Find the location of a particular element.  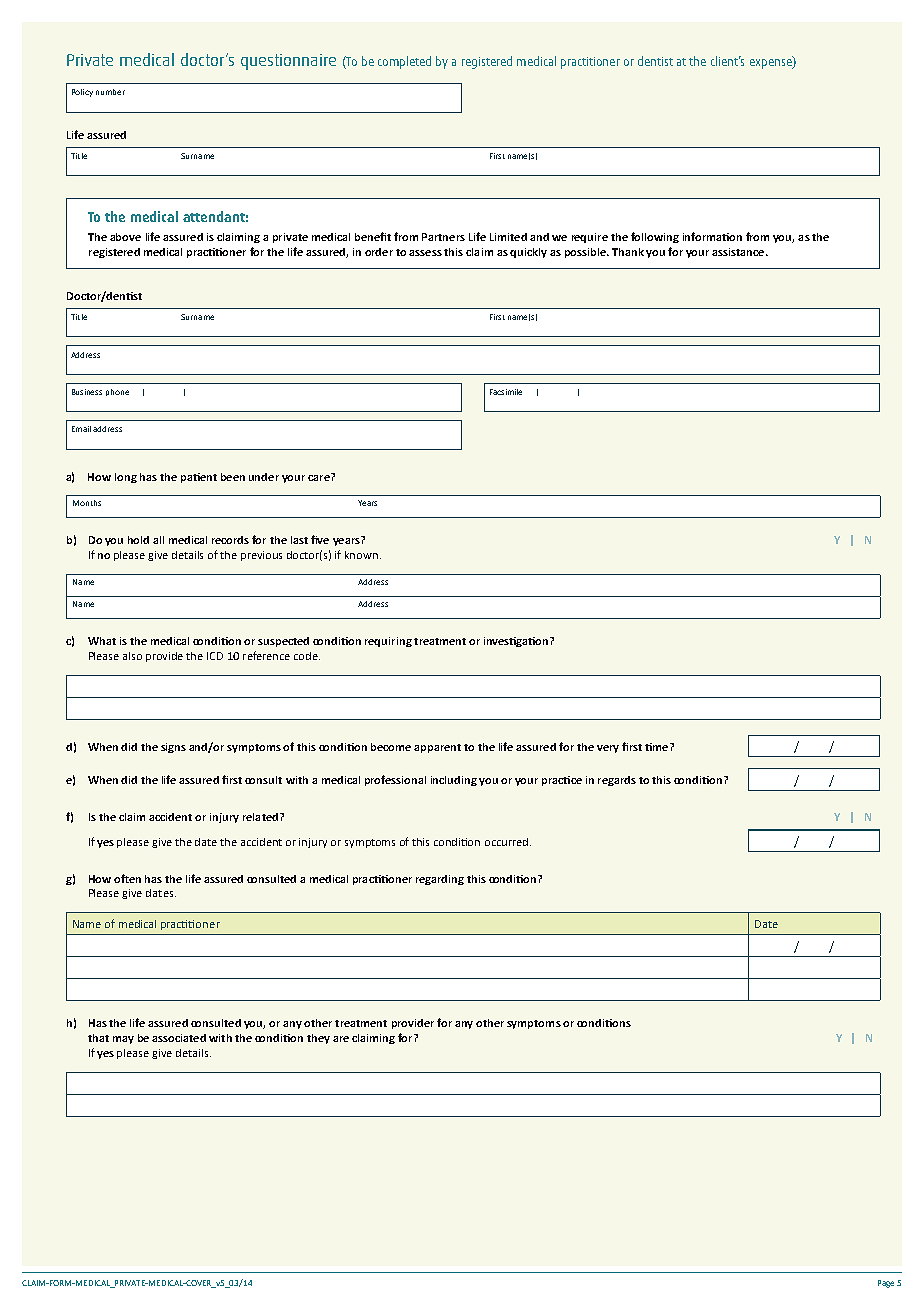

completed is located at coordinates (404, 62).
